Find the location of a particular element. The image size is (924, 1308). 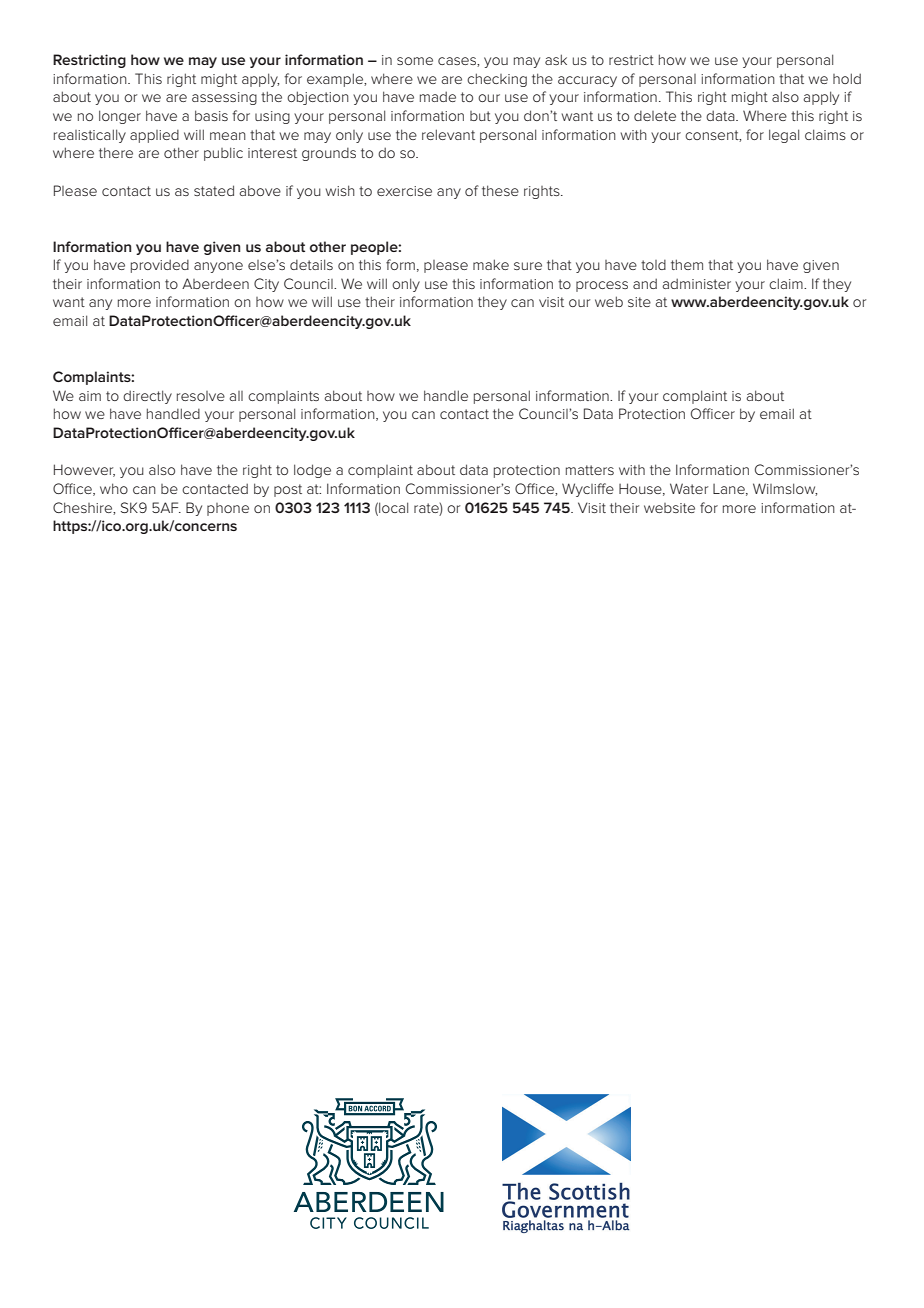

assessing is located at coordinates (224, 98).
